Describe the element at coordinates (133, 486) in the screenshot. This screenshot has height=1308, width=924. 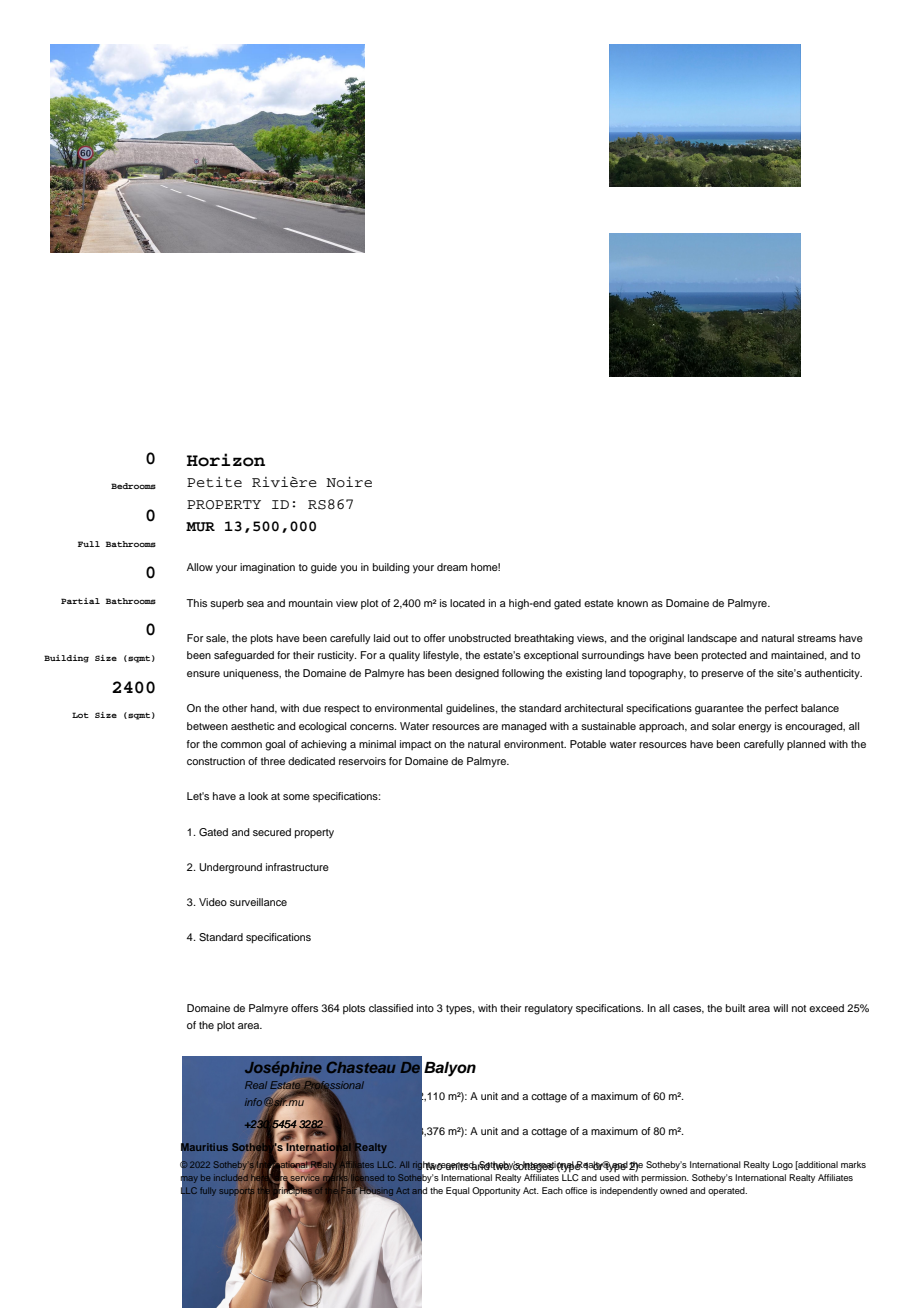
I see `Bedrooms` at that location.
